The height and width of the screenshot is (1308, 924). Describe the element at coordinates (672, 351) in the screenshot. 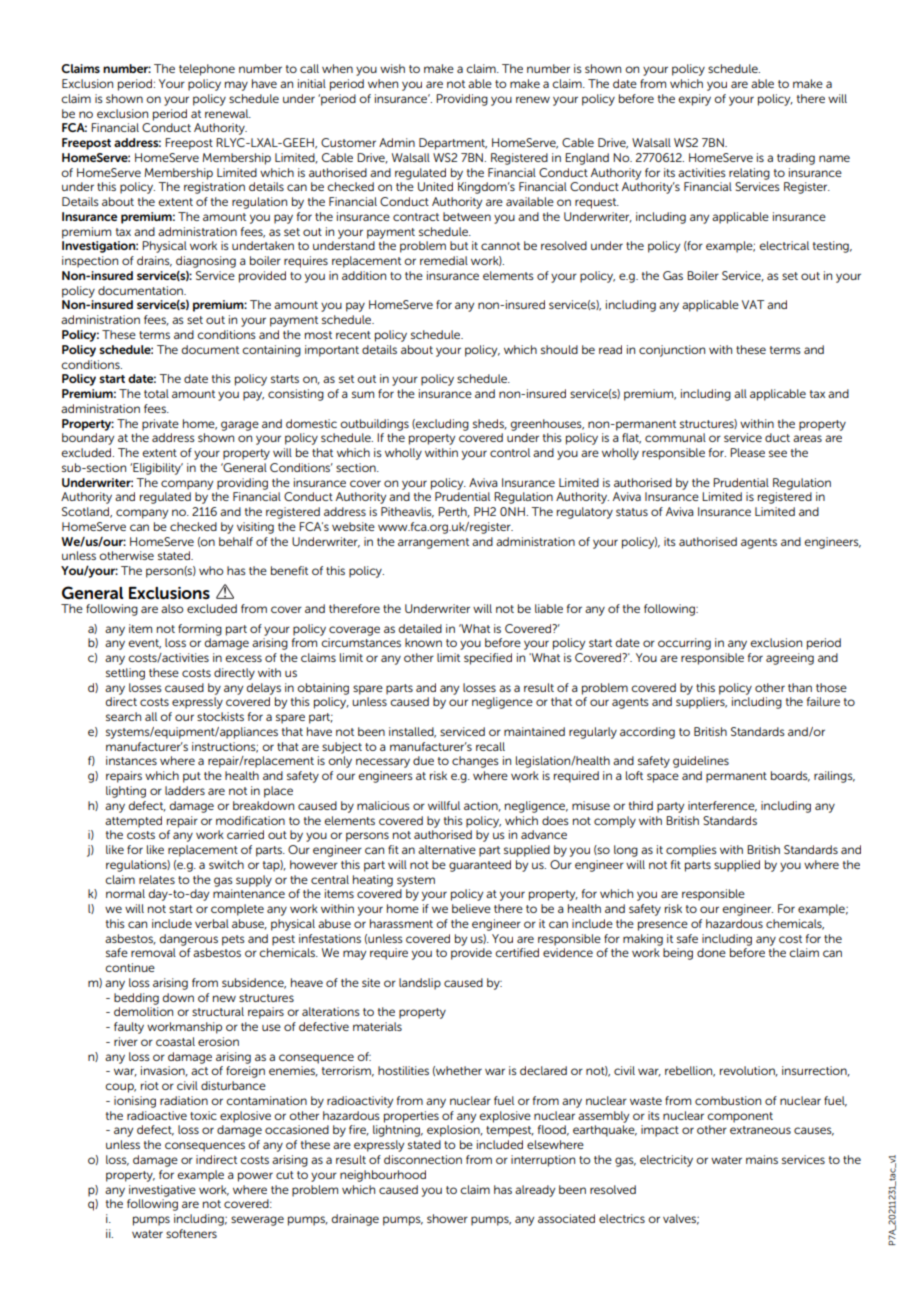

I see `conjunction` at that location.
